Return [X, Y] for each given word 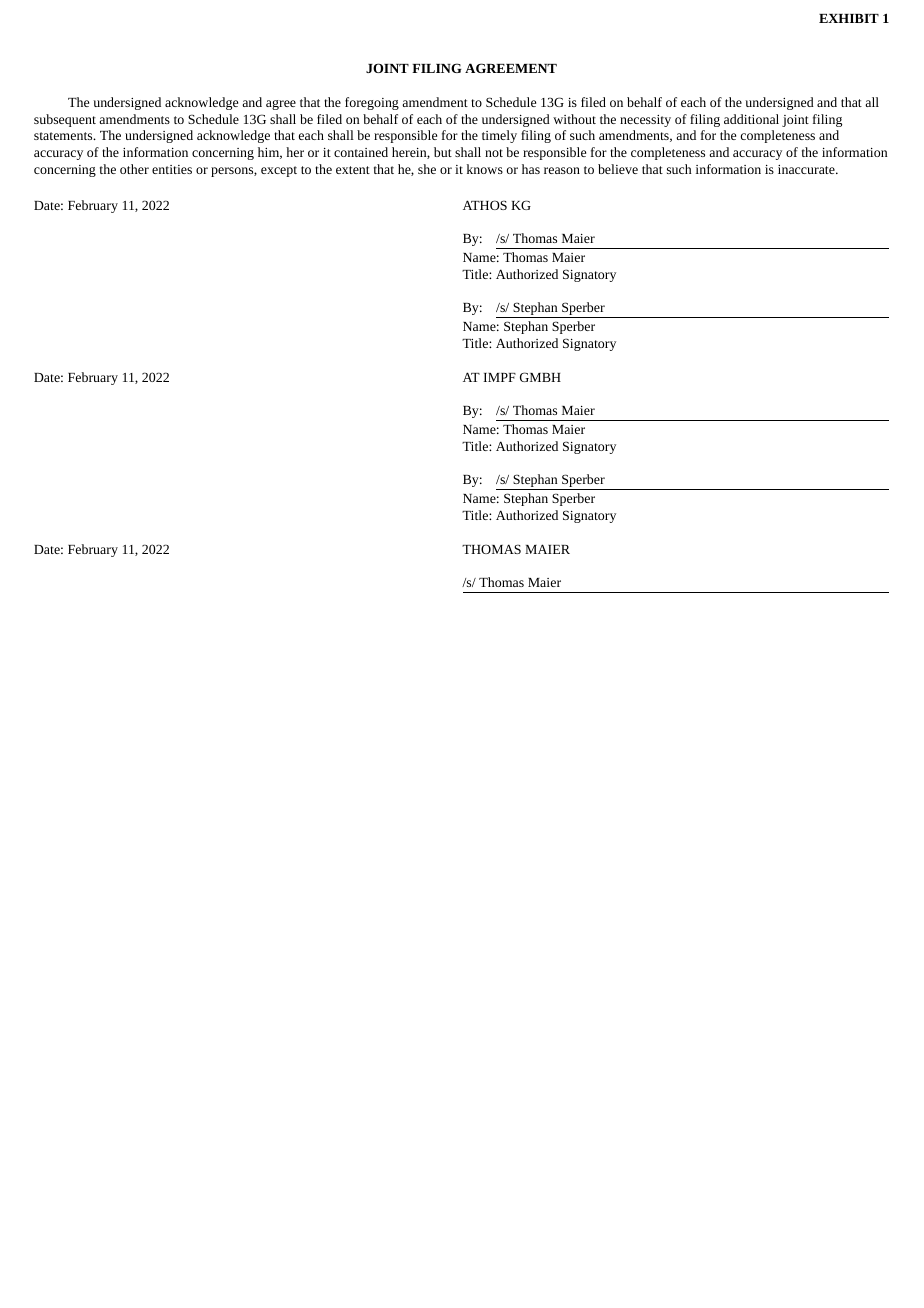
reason [562, 170]
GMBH [540, 377]
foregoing [372, 103]
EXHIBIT [849, 18]
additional [751, 119]
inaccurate [807, 169]
